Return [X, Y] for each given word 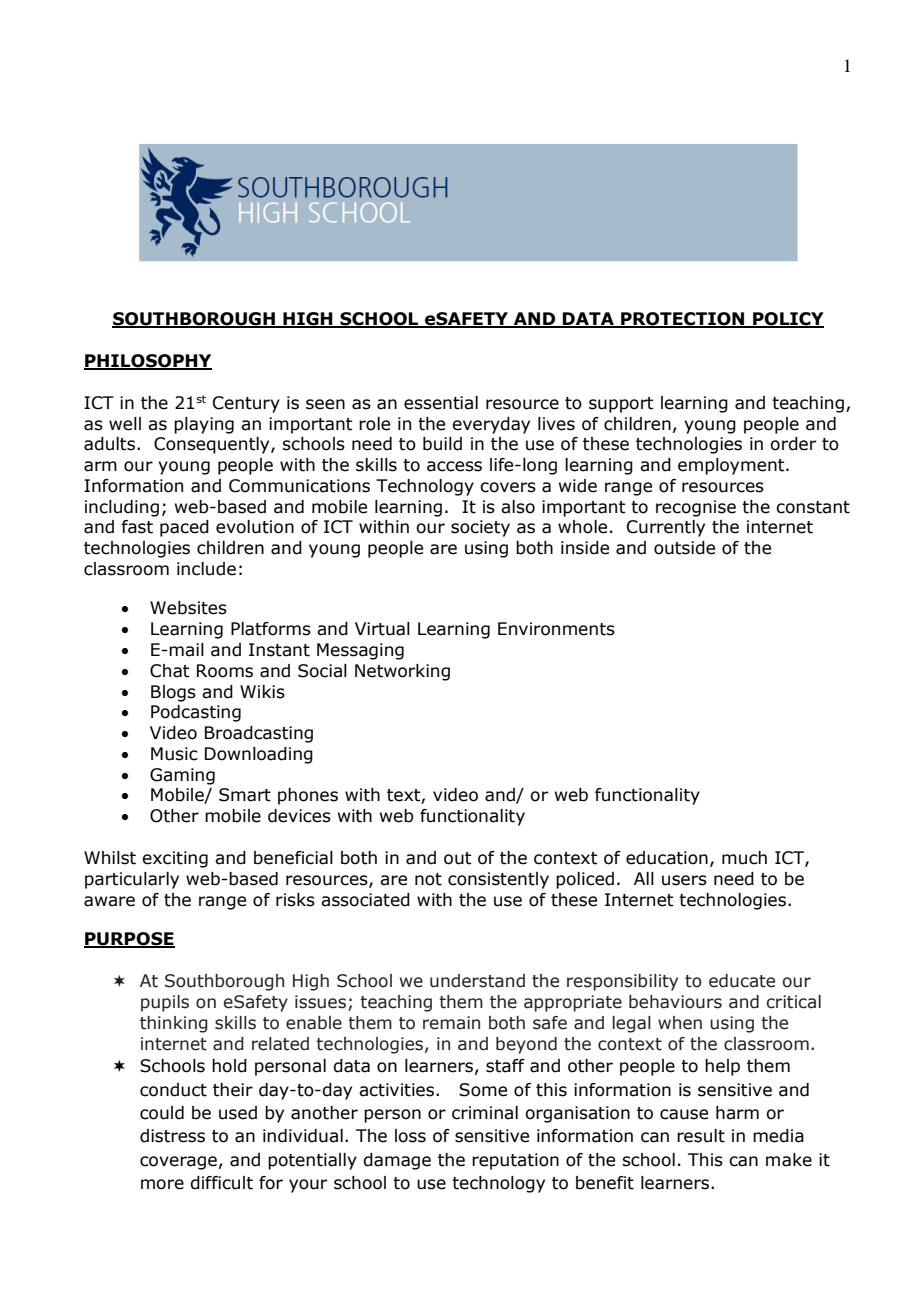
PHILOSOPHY [148, 361]
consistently [498, 880]
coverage [178, 1163]
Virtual [382, 629]
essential [441, 403]
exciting [175, 859]
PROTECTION [683, 320]
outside [684, 548]
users [684, 880]
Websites [188, 608]
